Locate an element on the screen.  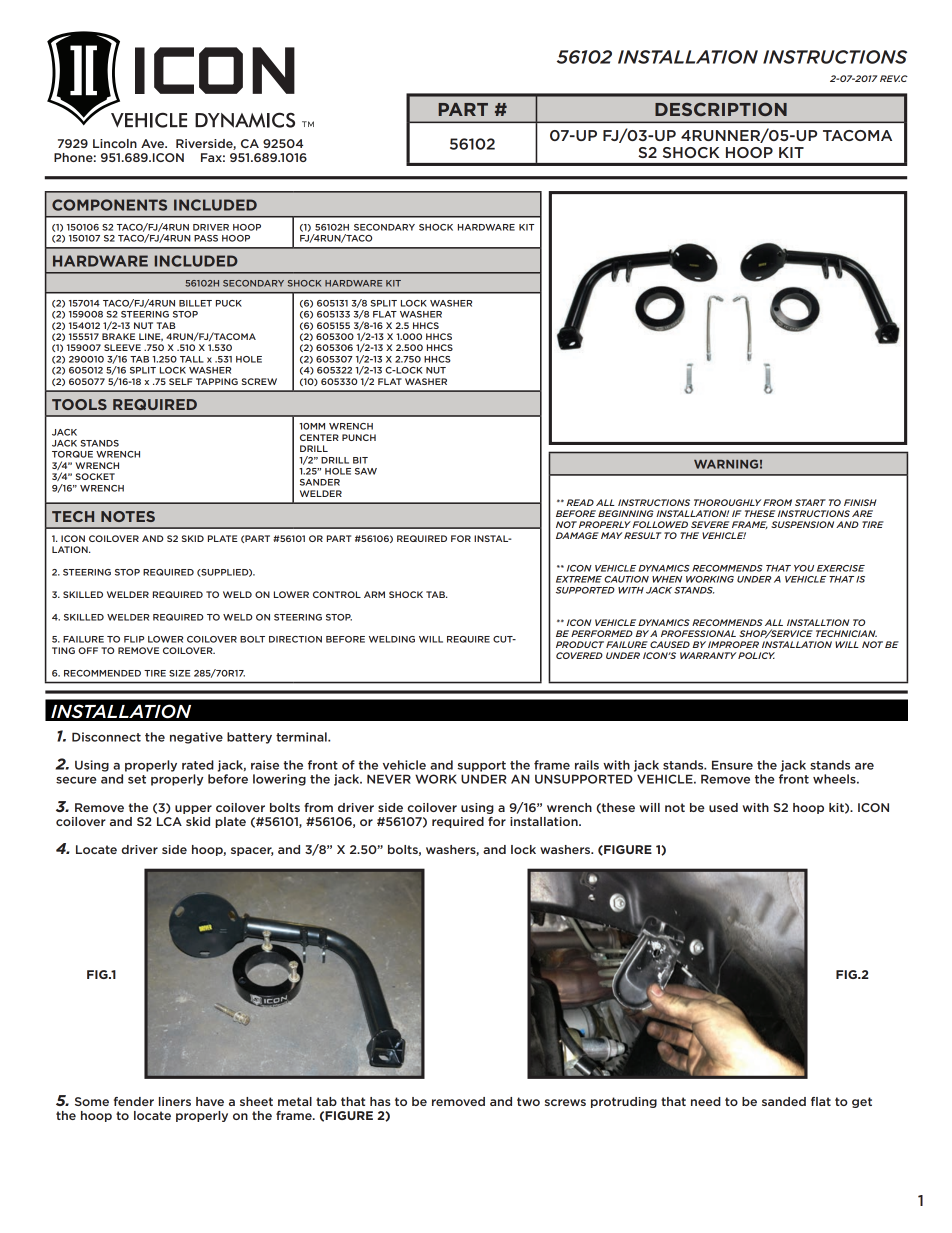
THOROUGHLY is located at coordinates (727, 502).
